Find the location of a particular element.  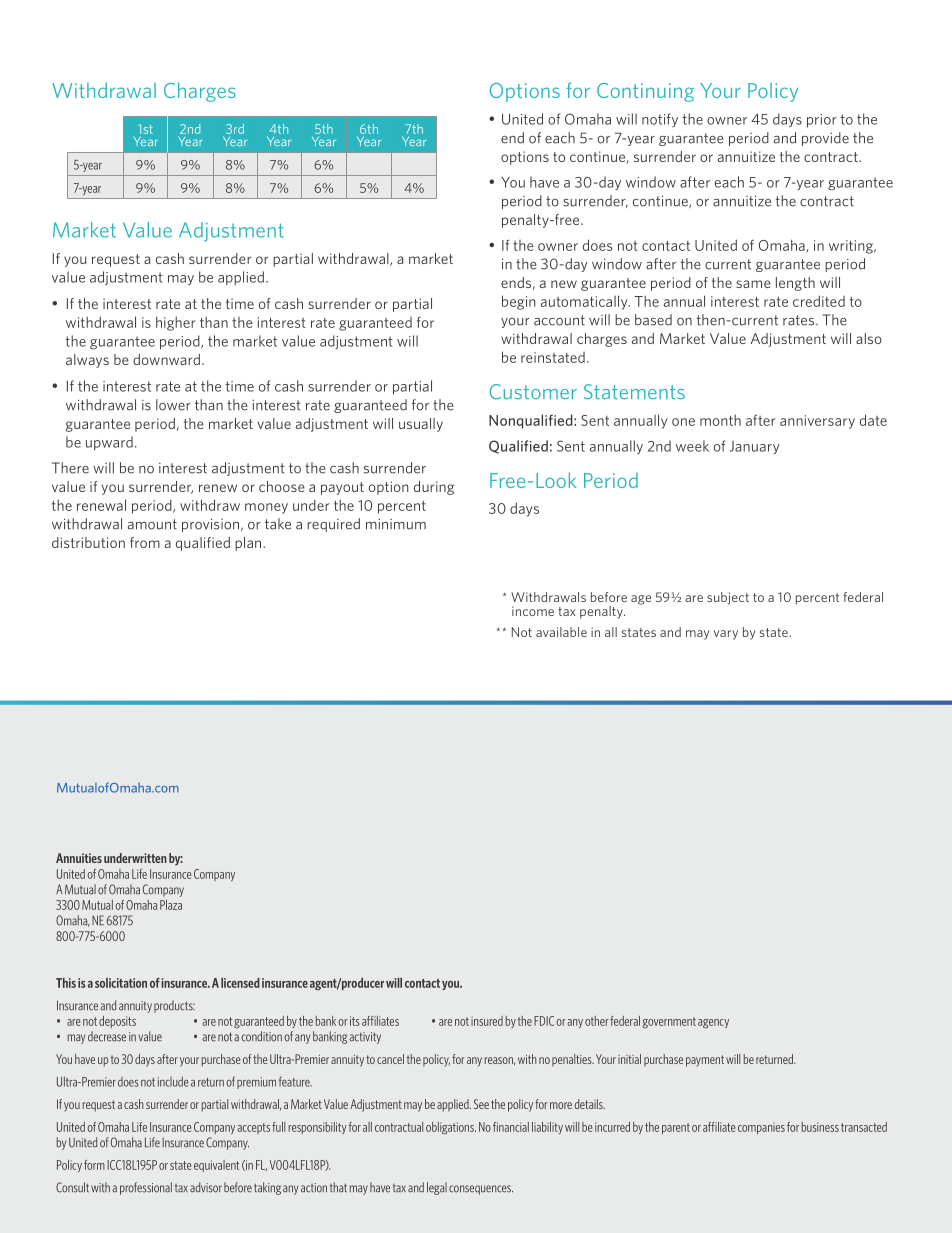

income is located at coordinates (533, 611).
